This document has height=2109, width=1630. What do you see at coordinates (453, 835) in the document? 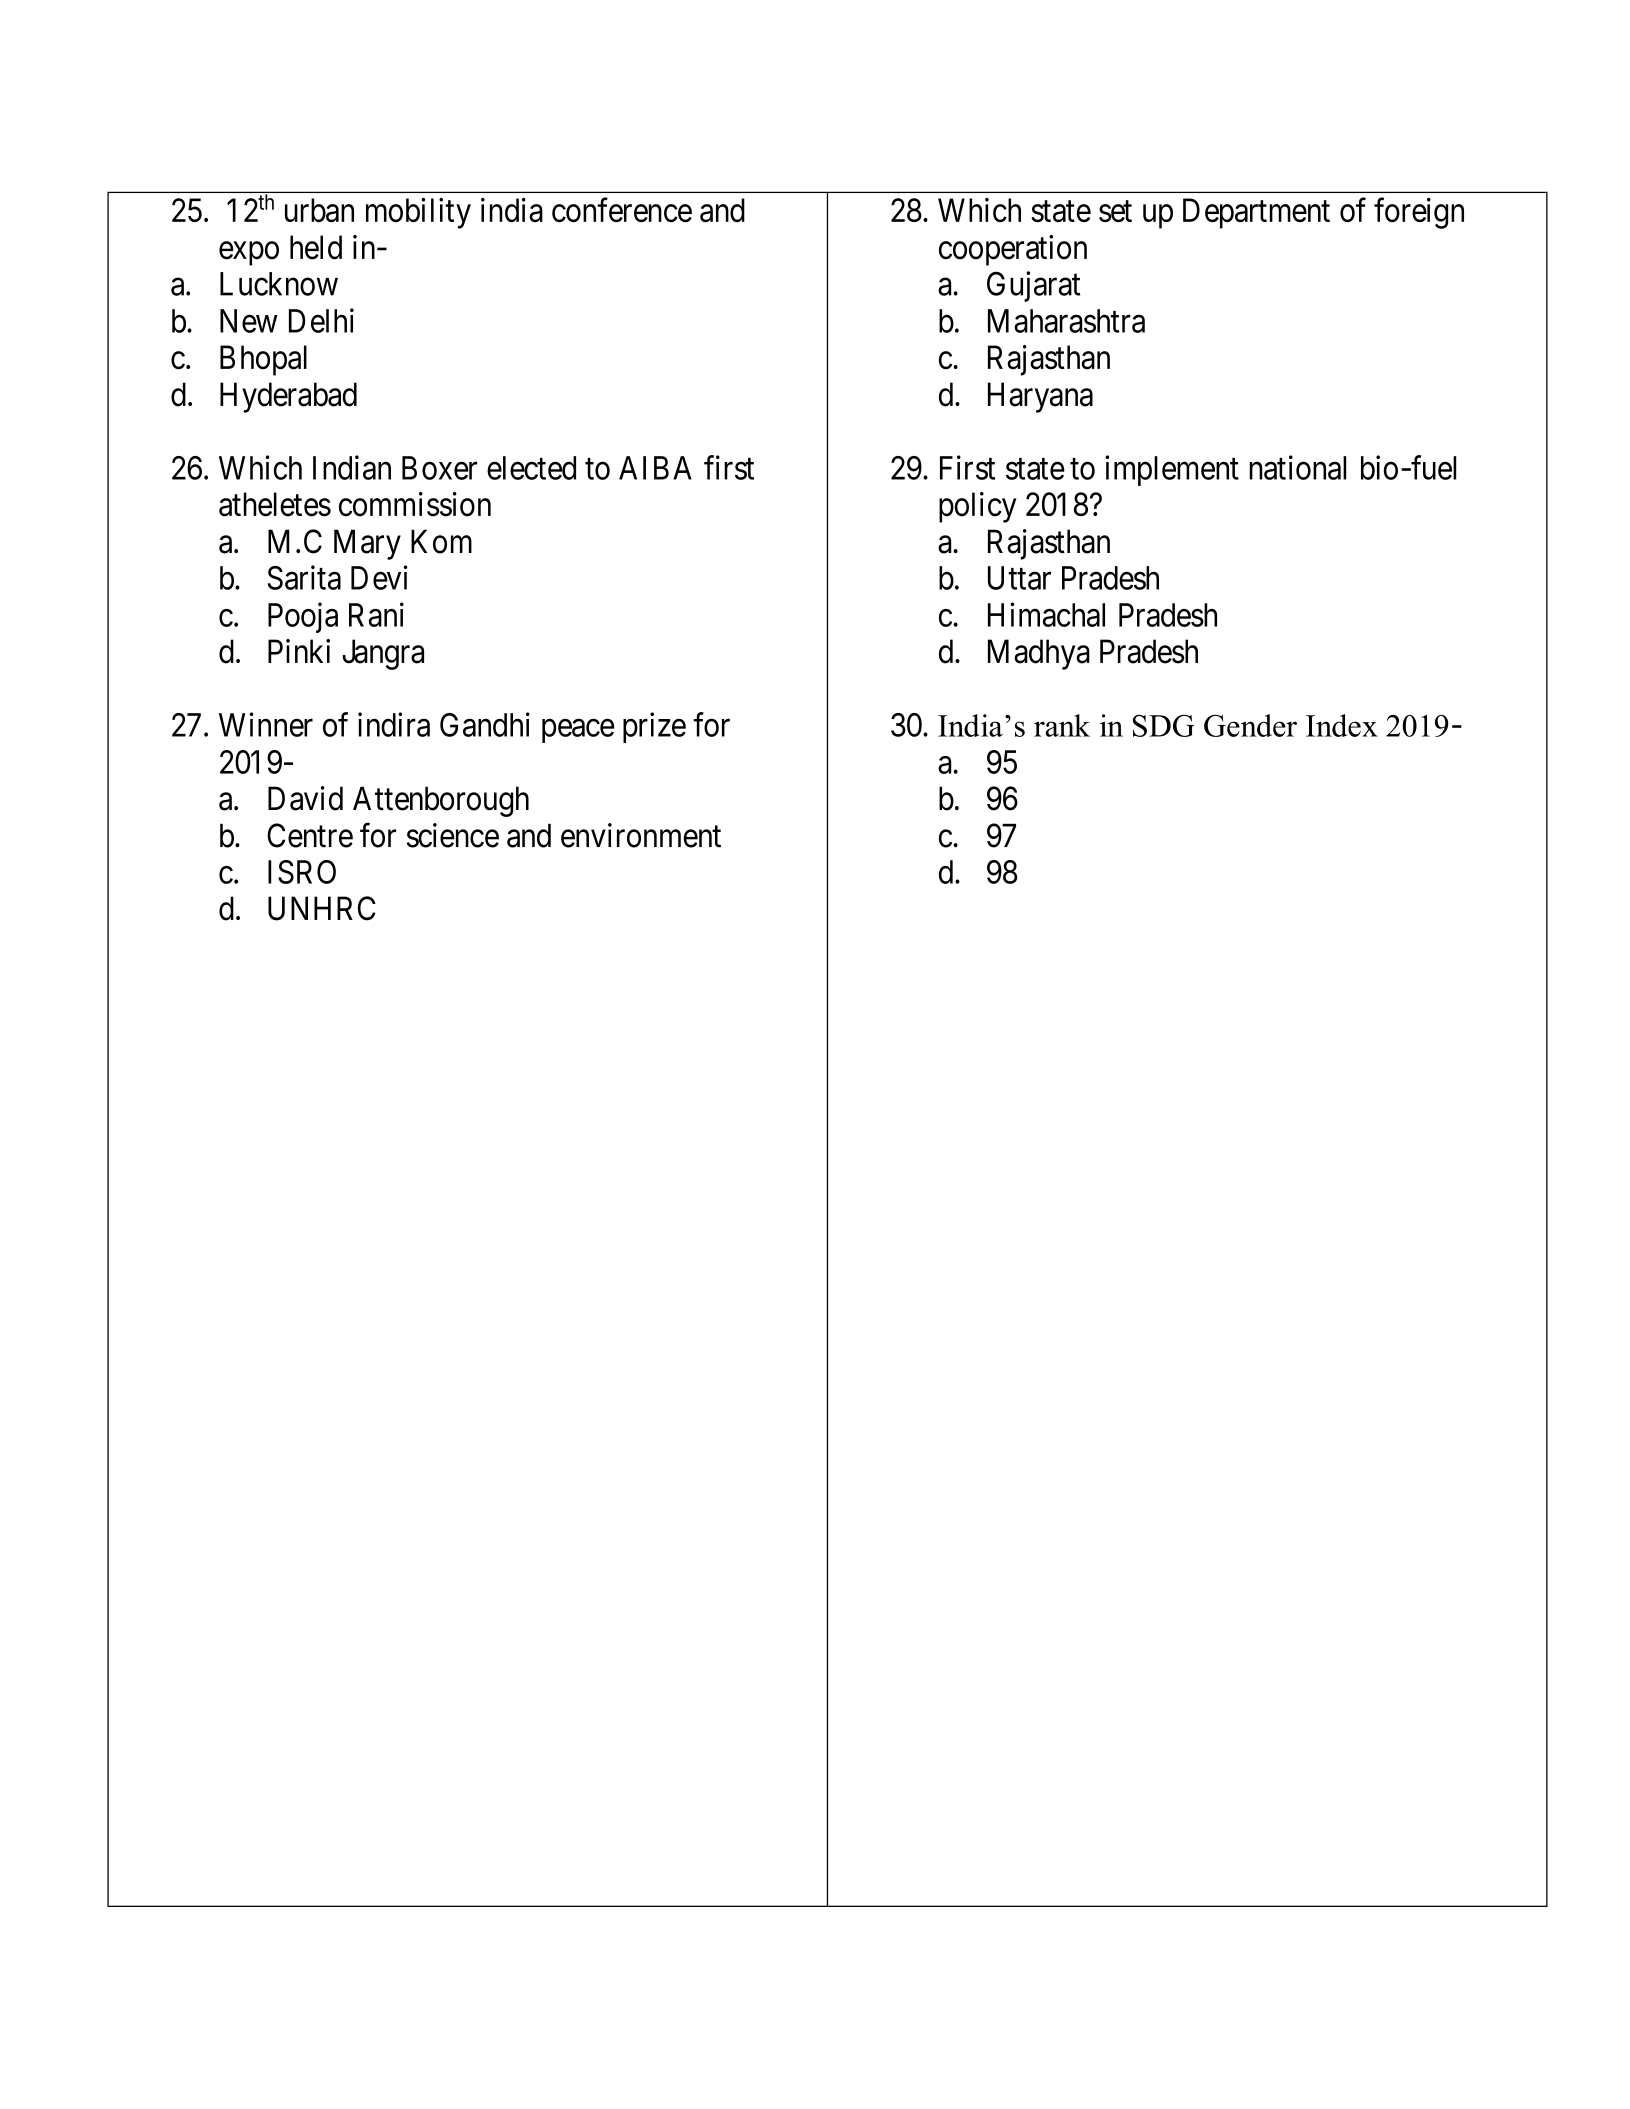
I see `science` at bounding box center [453, 835].
